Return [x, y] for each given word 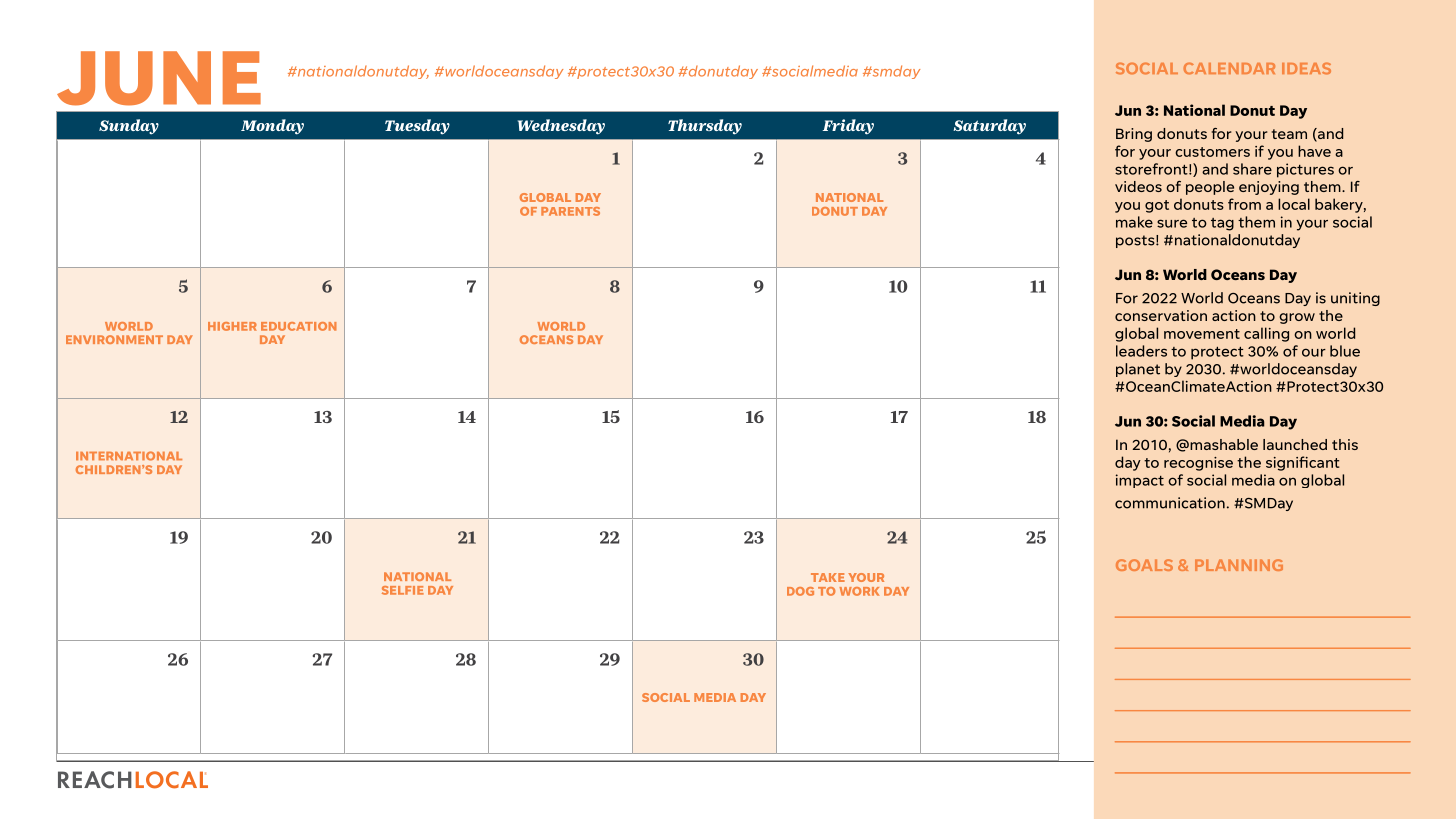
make [1134, 222]
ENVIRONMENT [114, 339]
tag [1222, 224]
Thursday [705, 127]
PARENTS [570, 211]
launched [1295, 444]
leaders [1141, 351]
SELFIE [403, 590]
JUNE [159, 78]
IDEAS [1306, 68]
